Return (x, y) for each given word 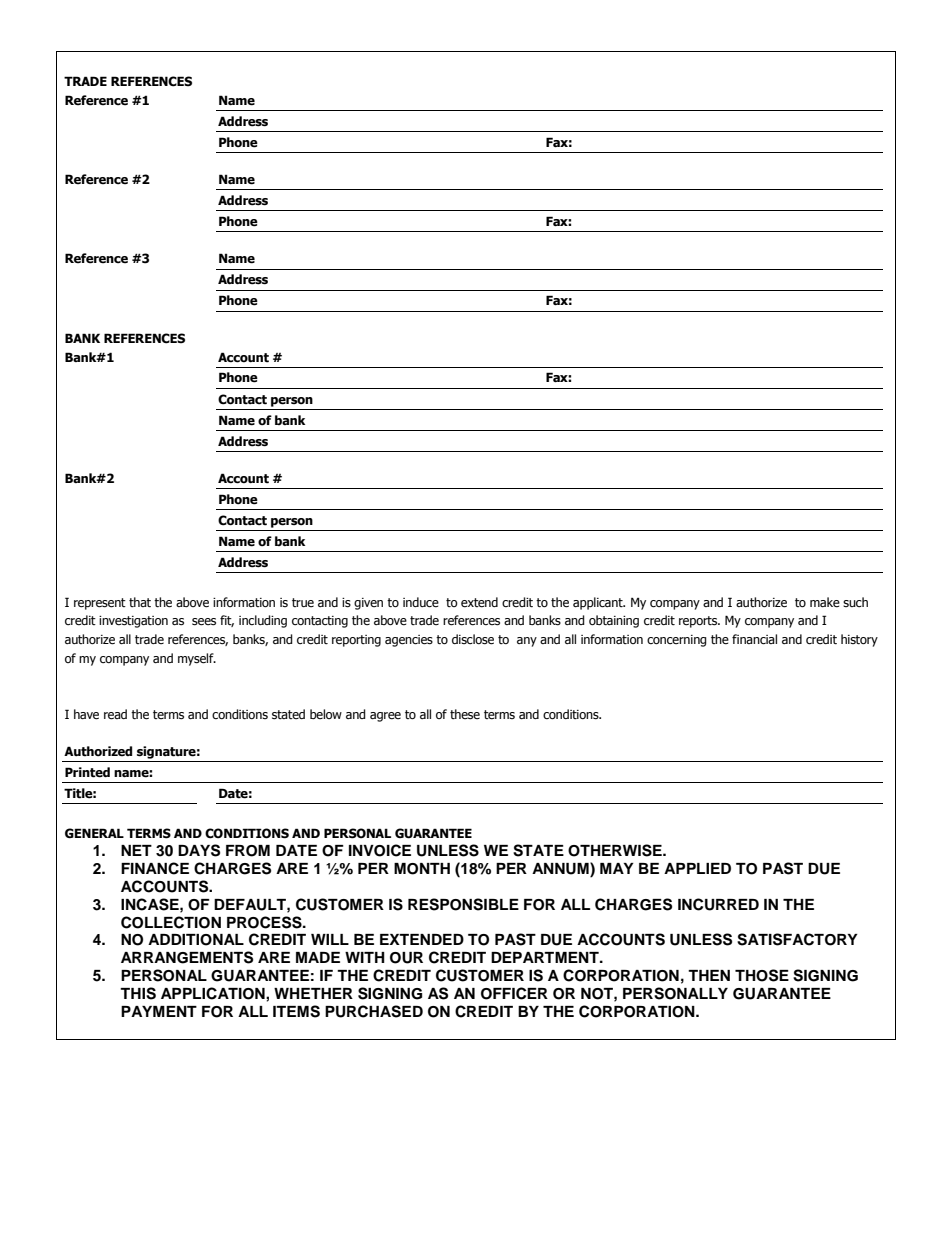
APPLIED (697, 868)
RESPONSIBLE (463, 904)
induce (421, 602)
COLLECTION (171, 922)
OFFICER (514, 993)
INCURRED (718, 904)
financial (754, 639)
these (465, 714)
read (115, 714)
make (825, 602)
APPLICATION (214, 993)
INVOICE (380, 850)
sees (204, 622)
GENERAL (94, 833)
